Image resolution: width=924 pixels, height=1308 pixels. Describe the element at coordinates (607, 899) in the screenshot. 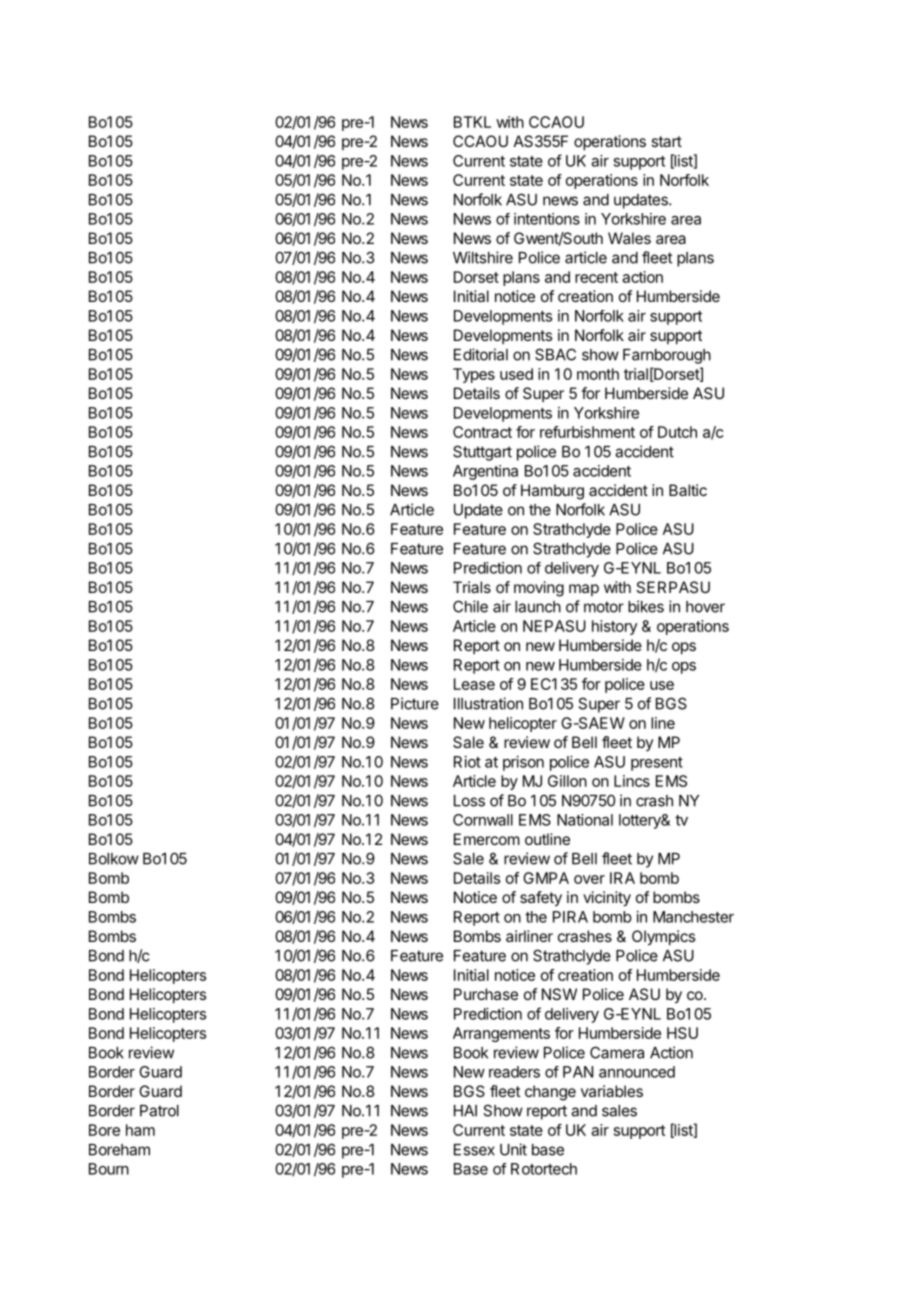

I see `vicinity` at that location.
